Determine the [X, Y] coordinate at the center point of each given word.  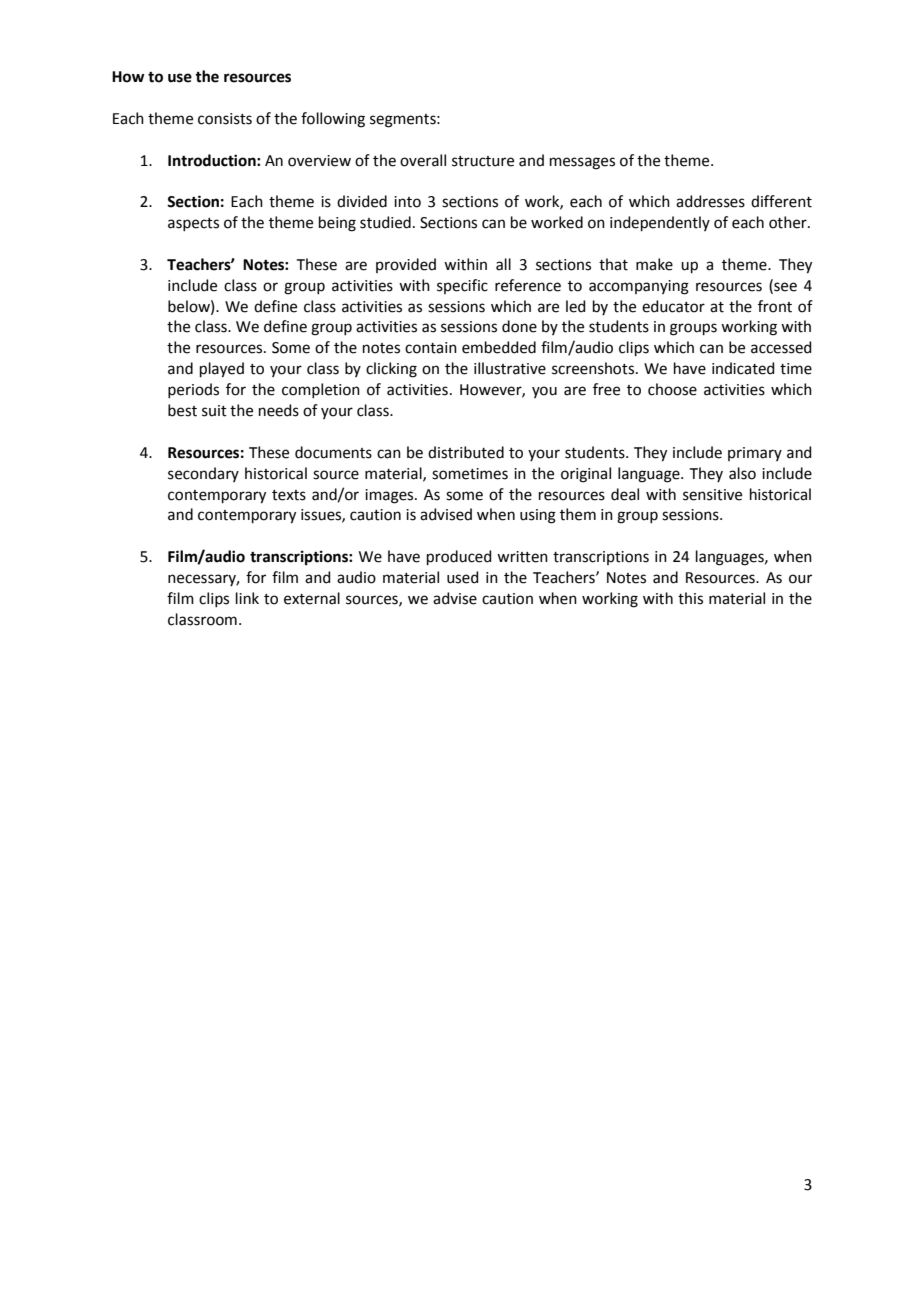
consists [225, 119]
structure [483, 161]
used [463, 577]
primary [755, 454]
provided [406, 265]
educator [673, 306]
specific [462, 286]
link [247, 598]
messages [582, 163]
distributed [466, 452]
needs [279, 410]
